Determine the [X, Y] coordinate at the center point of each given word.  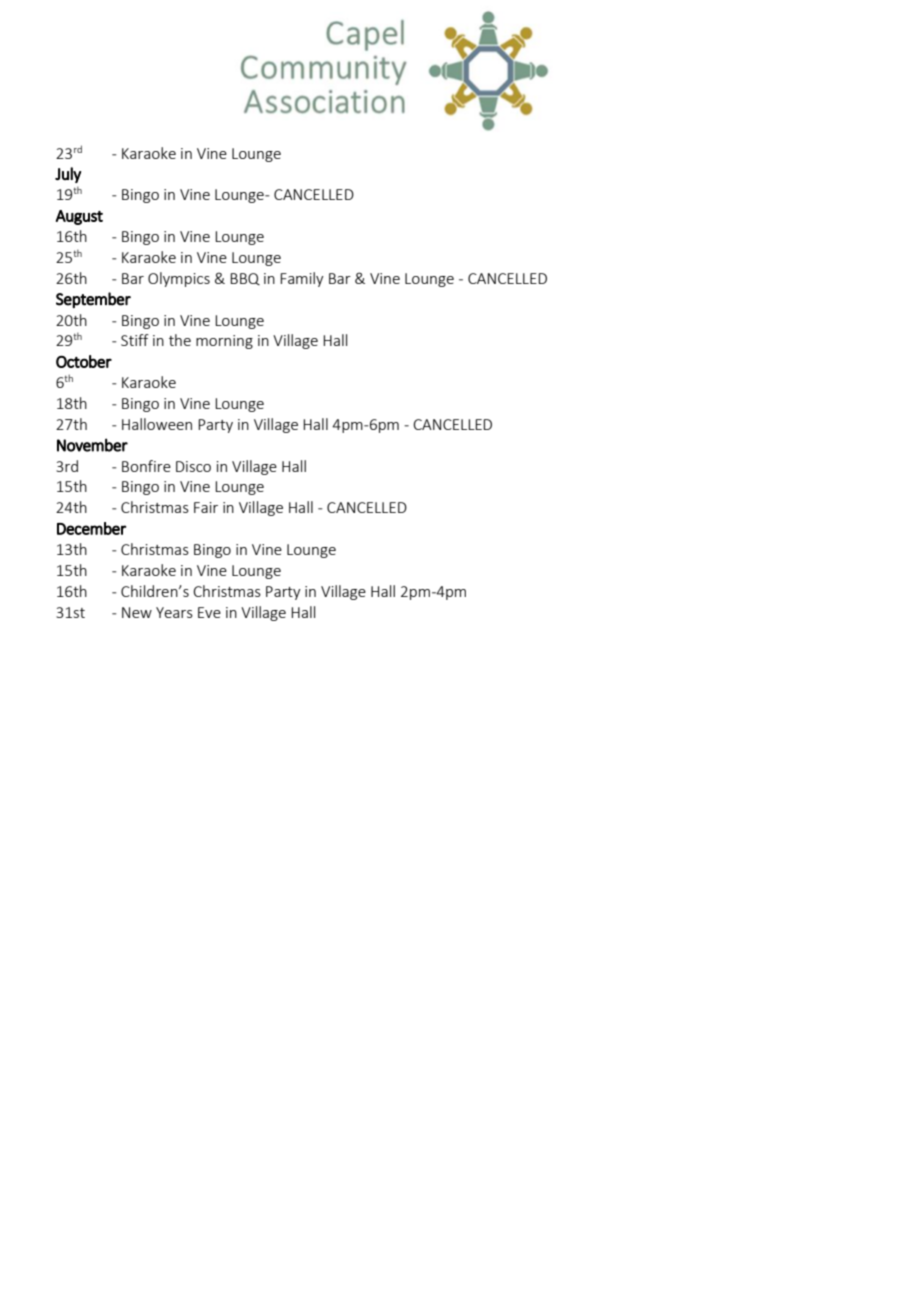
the [180, 340]
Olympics [179, 279]
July [68, 175]
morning [224, 342]
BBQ [245, 279]
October [84, 361]
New [137, 612]
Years [174, 612]
